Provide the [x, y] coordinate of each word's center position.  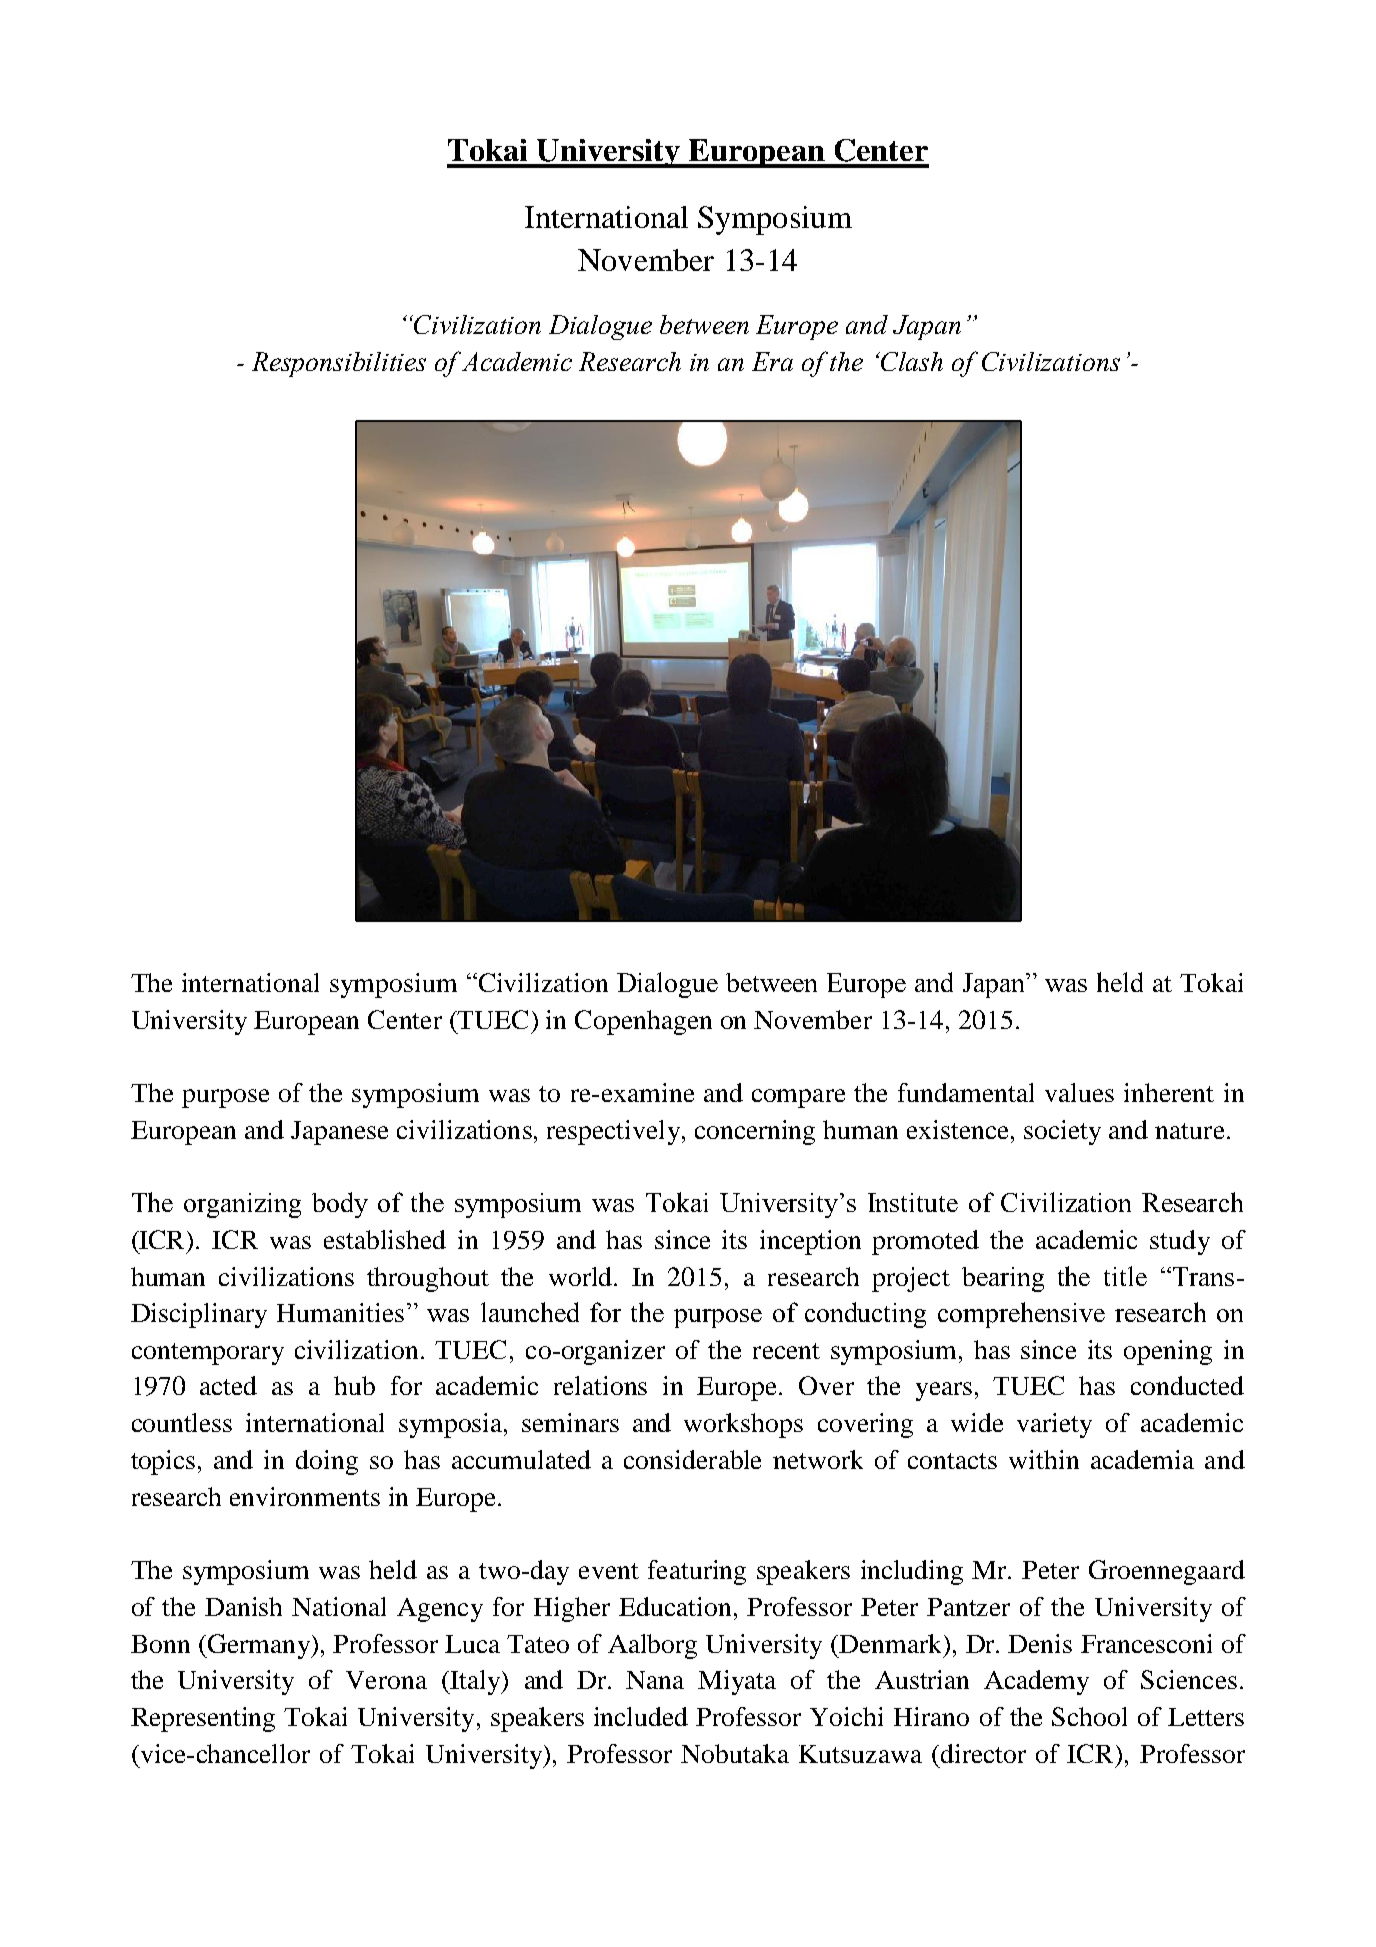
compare [798, 1098]
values [1079, 1092]
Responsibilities [339, 364]
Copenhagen [643, 1022]
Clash [912, 361]
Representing [203, 1719]
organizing [242, 1205]
